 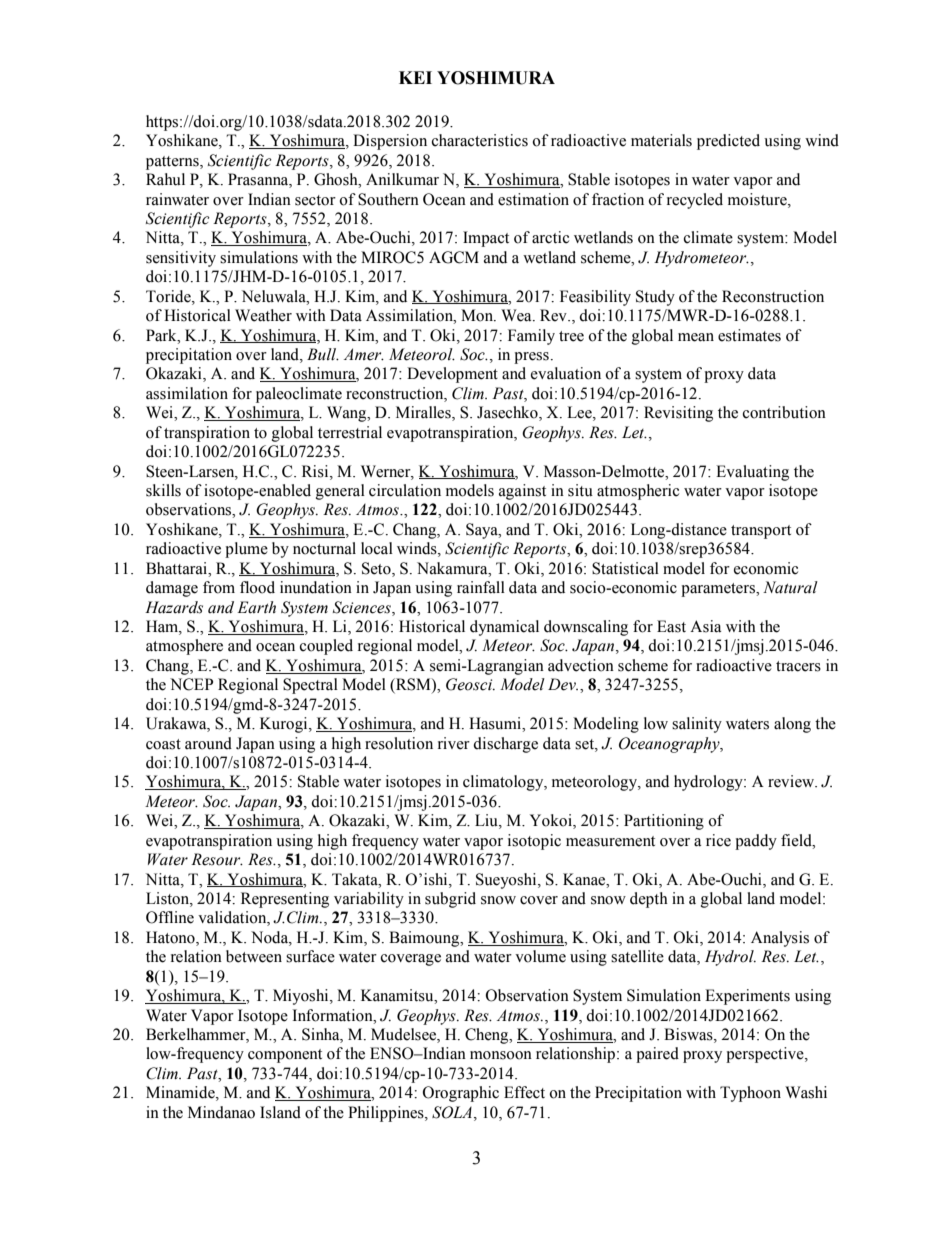 What do you see at coordinates (257, 587) in the document?
I see `flood` at bounding box center [257, 587].
